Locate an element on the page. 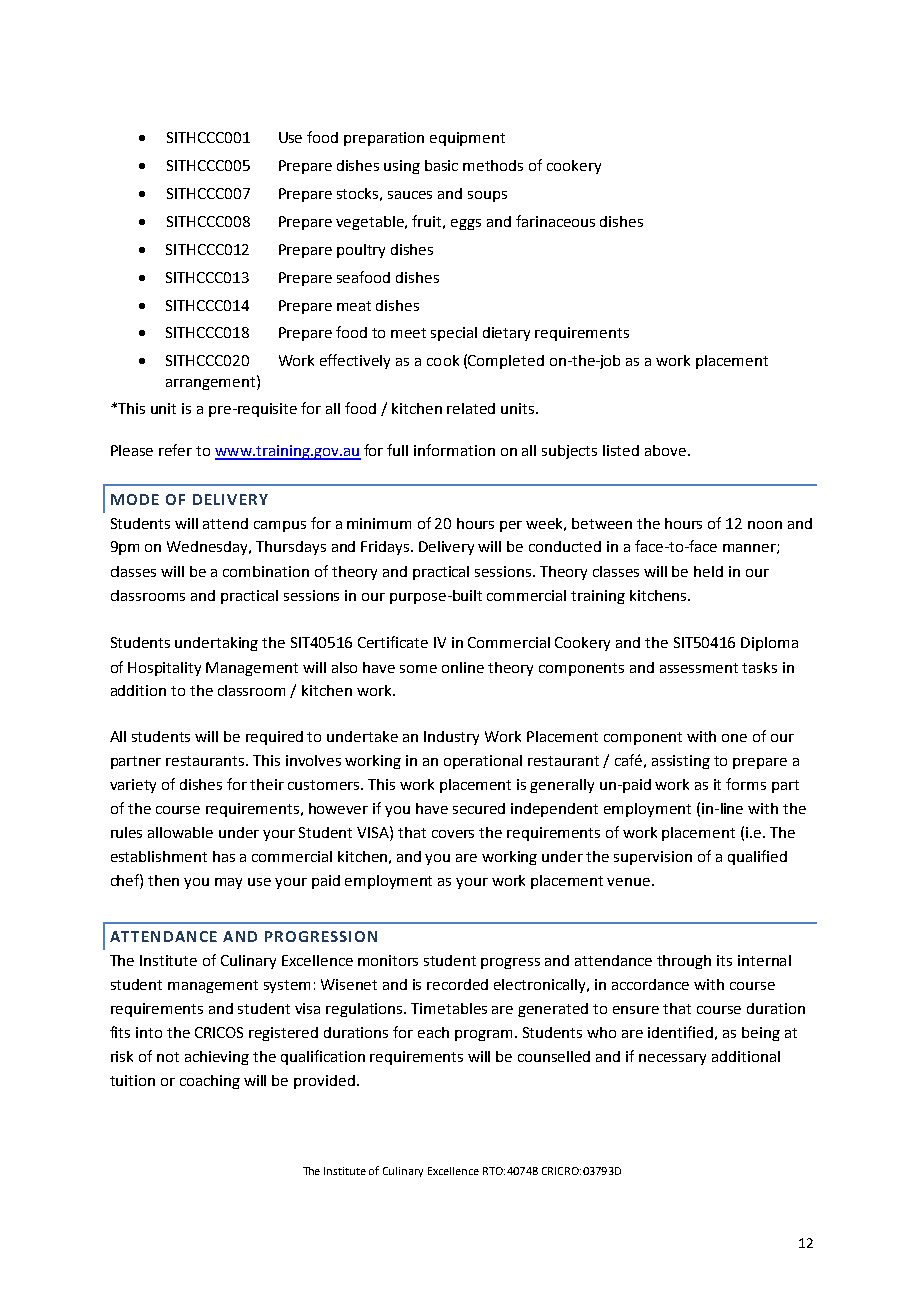  above is located at coordinates (665, 450).
